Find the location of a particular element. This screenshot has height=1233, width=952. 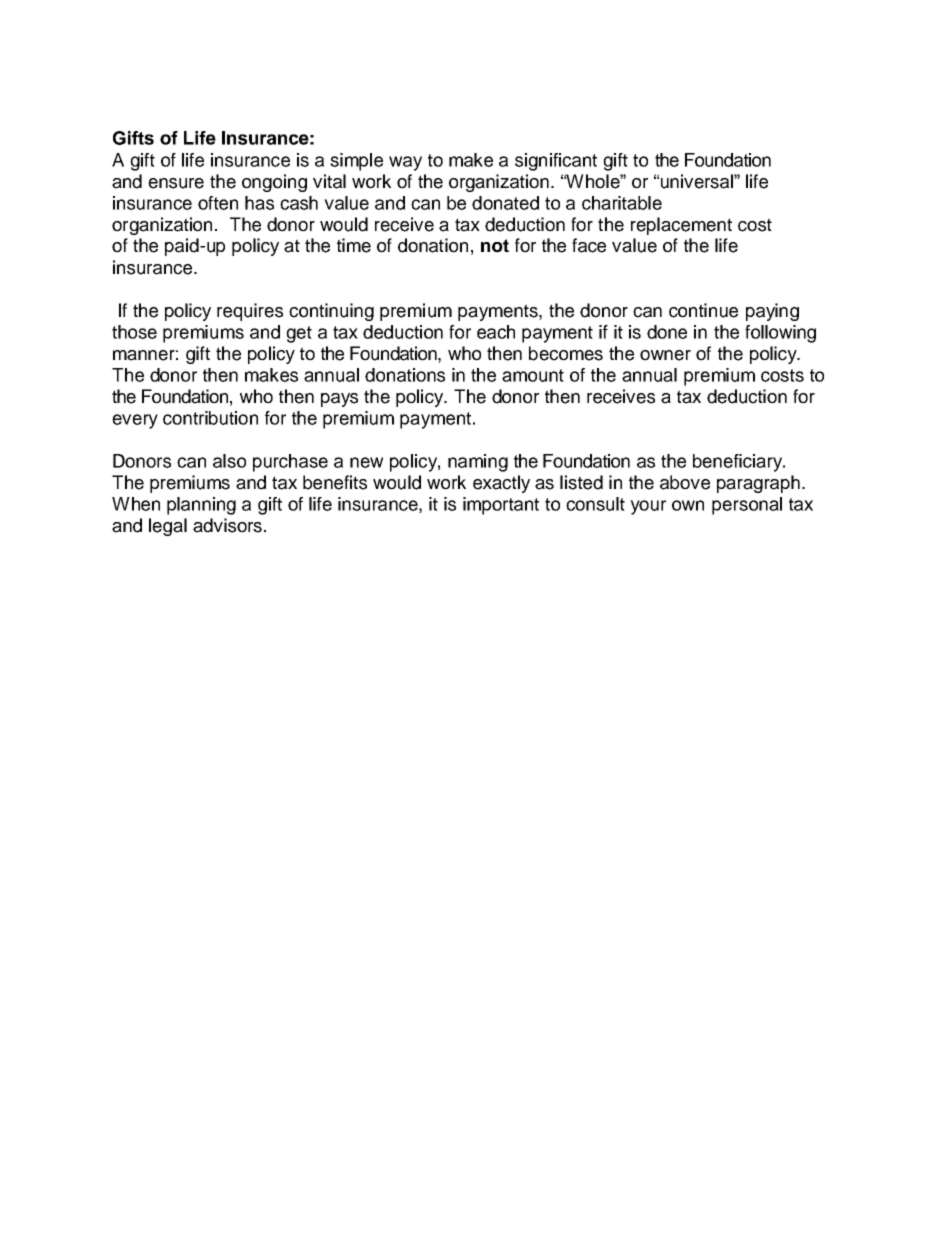

ensure is located at coordinates (176, 183).
